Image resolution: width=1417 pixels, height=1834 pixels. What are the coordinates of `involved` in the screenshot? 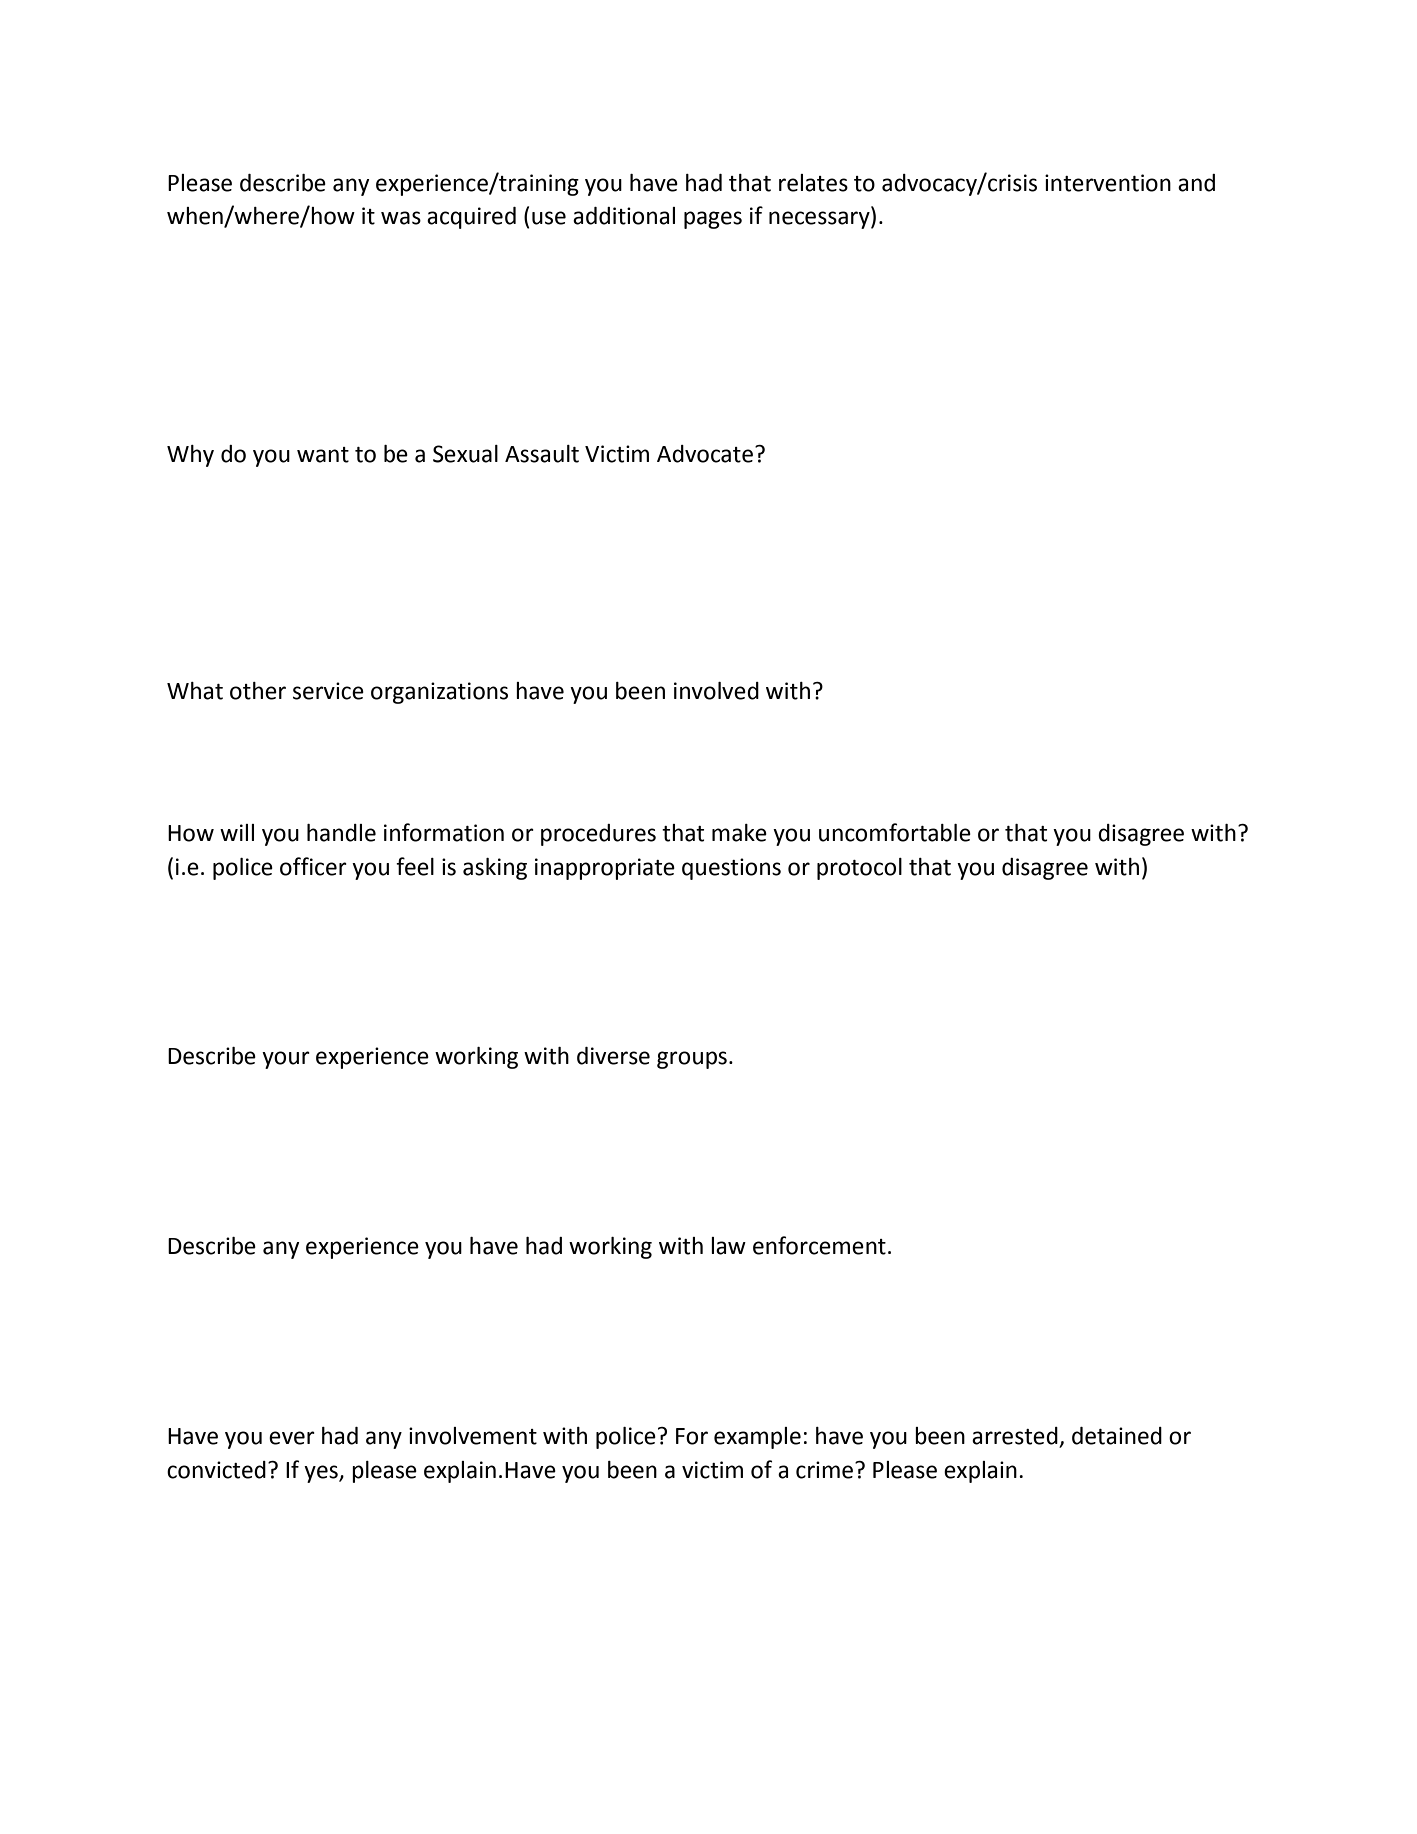 It's located at (716, 691).
